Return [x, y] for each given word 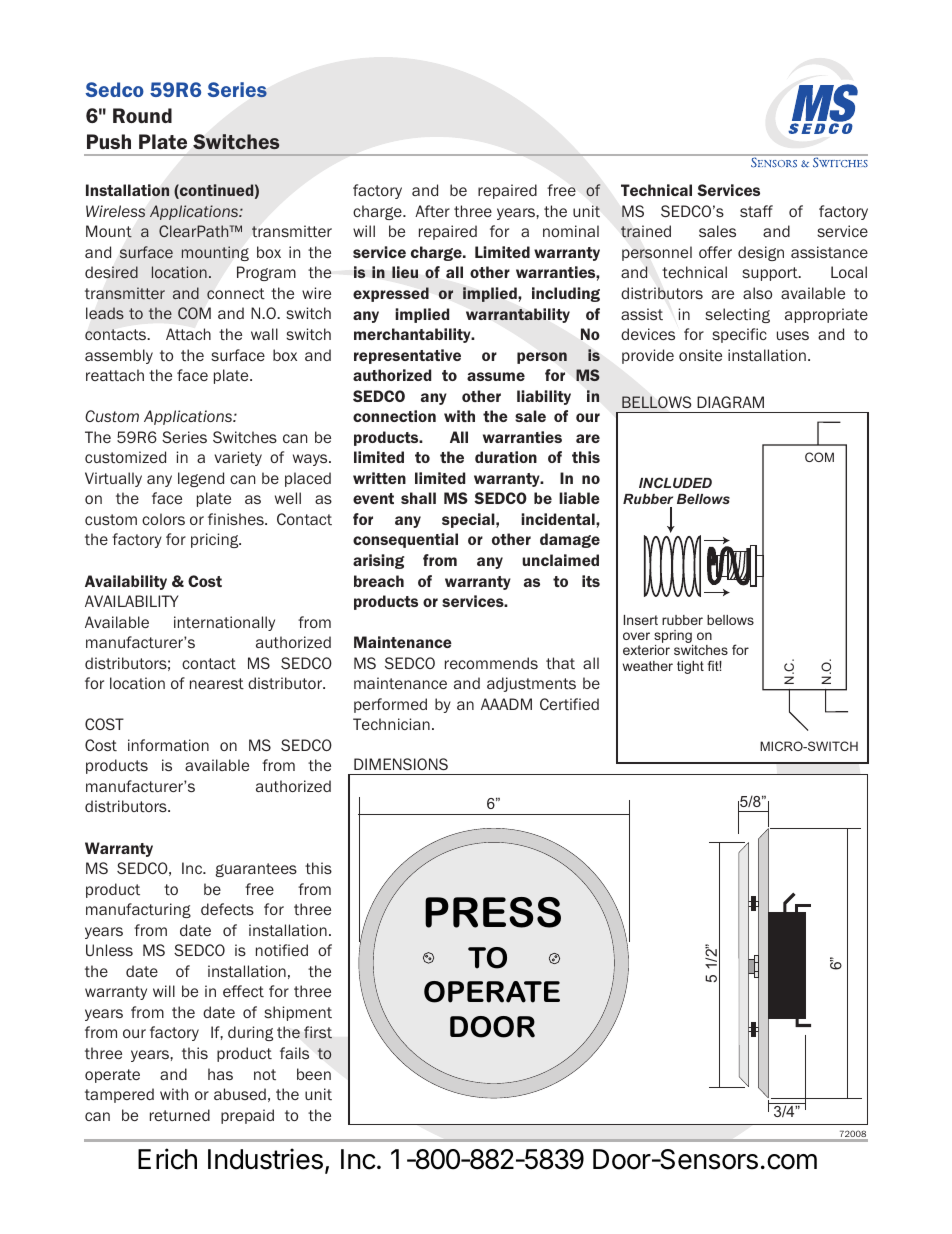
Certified [569, 704]
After [432, 211]
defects [227, 909]
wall [264, 334]
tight [690, 667]
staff [756, 211]
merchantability [413, 335]
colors [163, 519]
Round [142, 115]
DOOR [492, 1027]
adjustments [531, 684]
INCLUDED [675, 482]
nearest [217, 683]
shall [418, 498]
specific [739, 335]
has [220, 1074]
